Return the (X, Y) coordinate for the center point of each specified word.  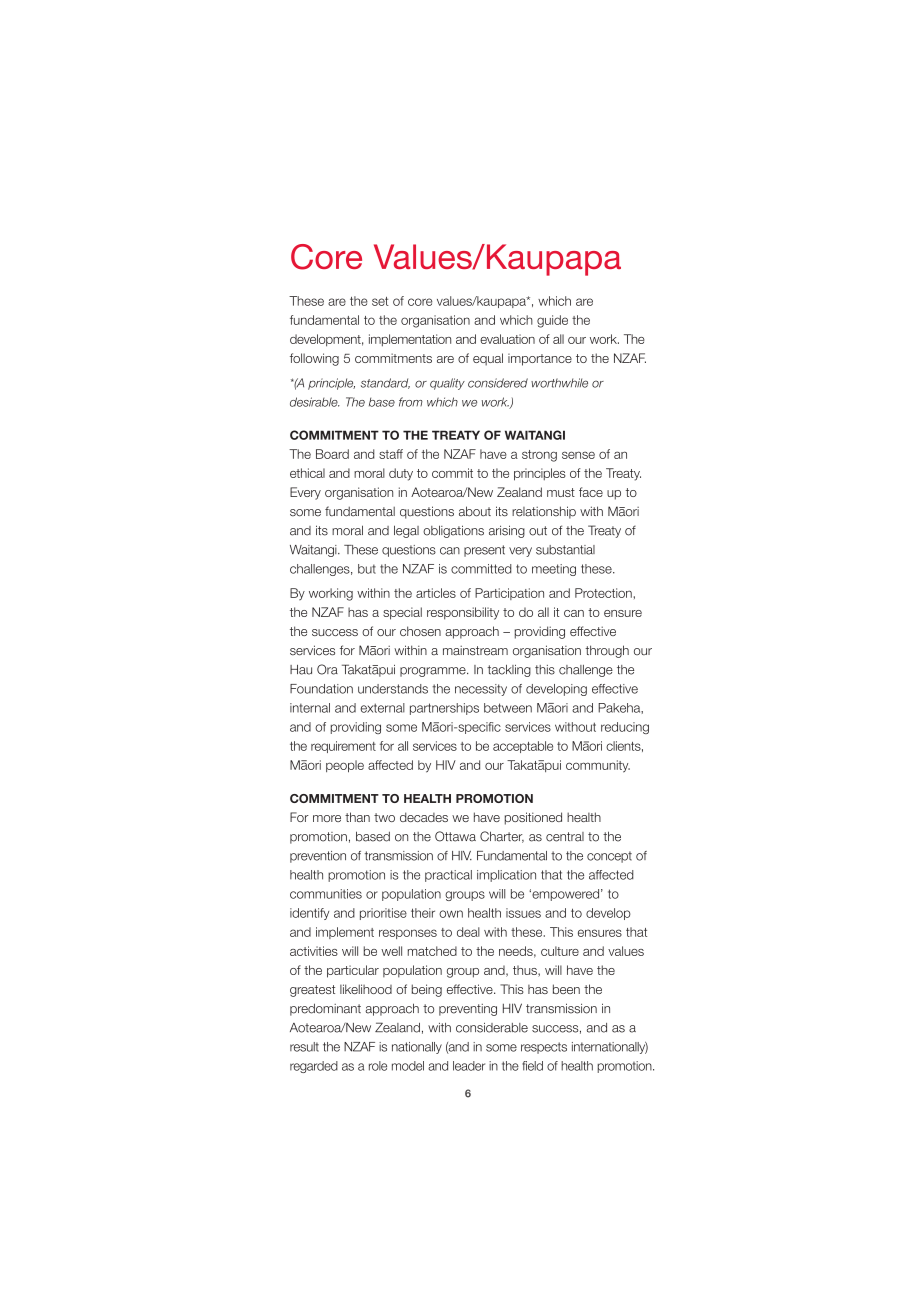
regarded (314, 1067)
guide (552, 321)
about (475, 511)
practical (448, 876)
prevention (318, 857)
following (314, 359)
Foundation (321, 689)
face (591, 492)
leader (469, 1066)
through (607, 651)
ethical (307, 473)
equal (488, 359)
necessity (481, 690)
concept (609, 857)
